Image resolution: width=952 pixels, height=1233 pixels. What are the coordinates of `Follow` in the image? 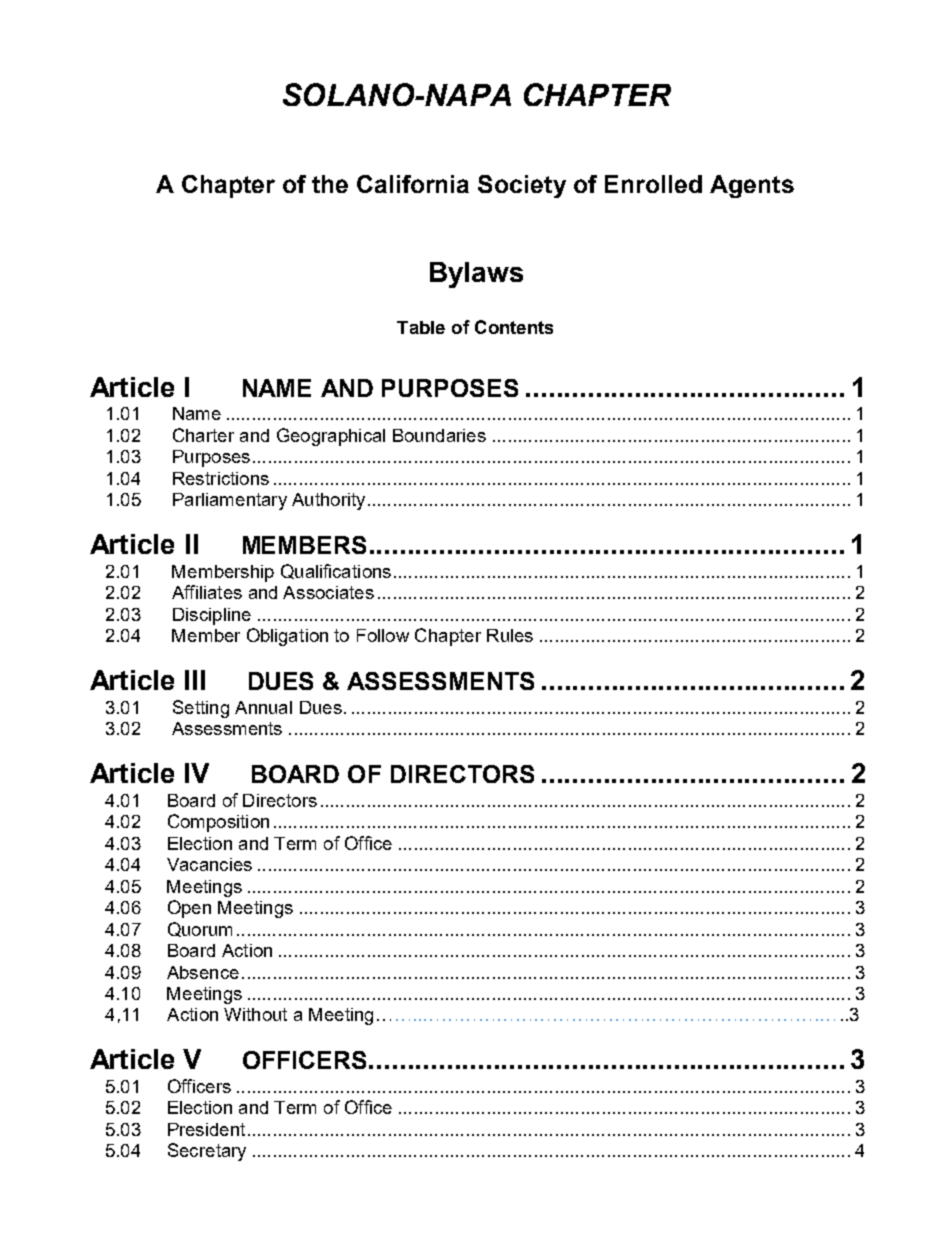 It's located at (383, 635).
